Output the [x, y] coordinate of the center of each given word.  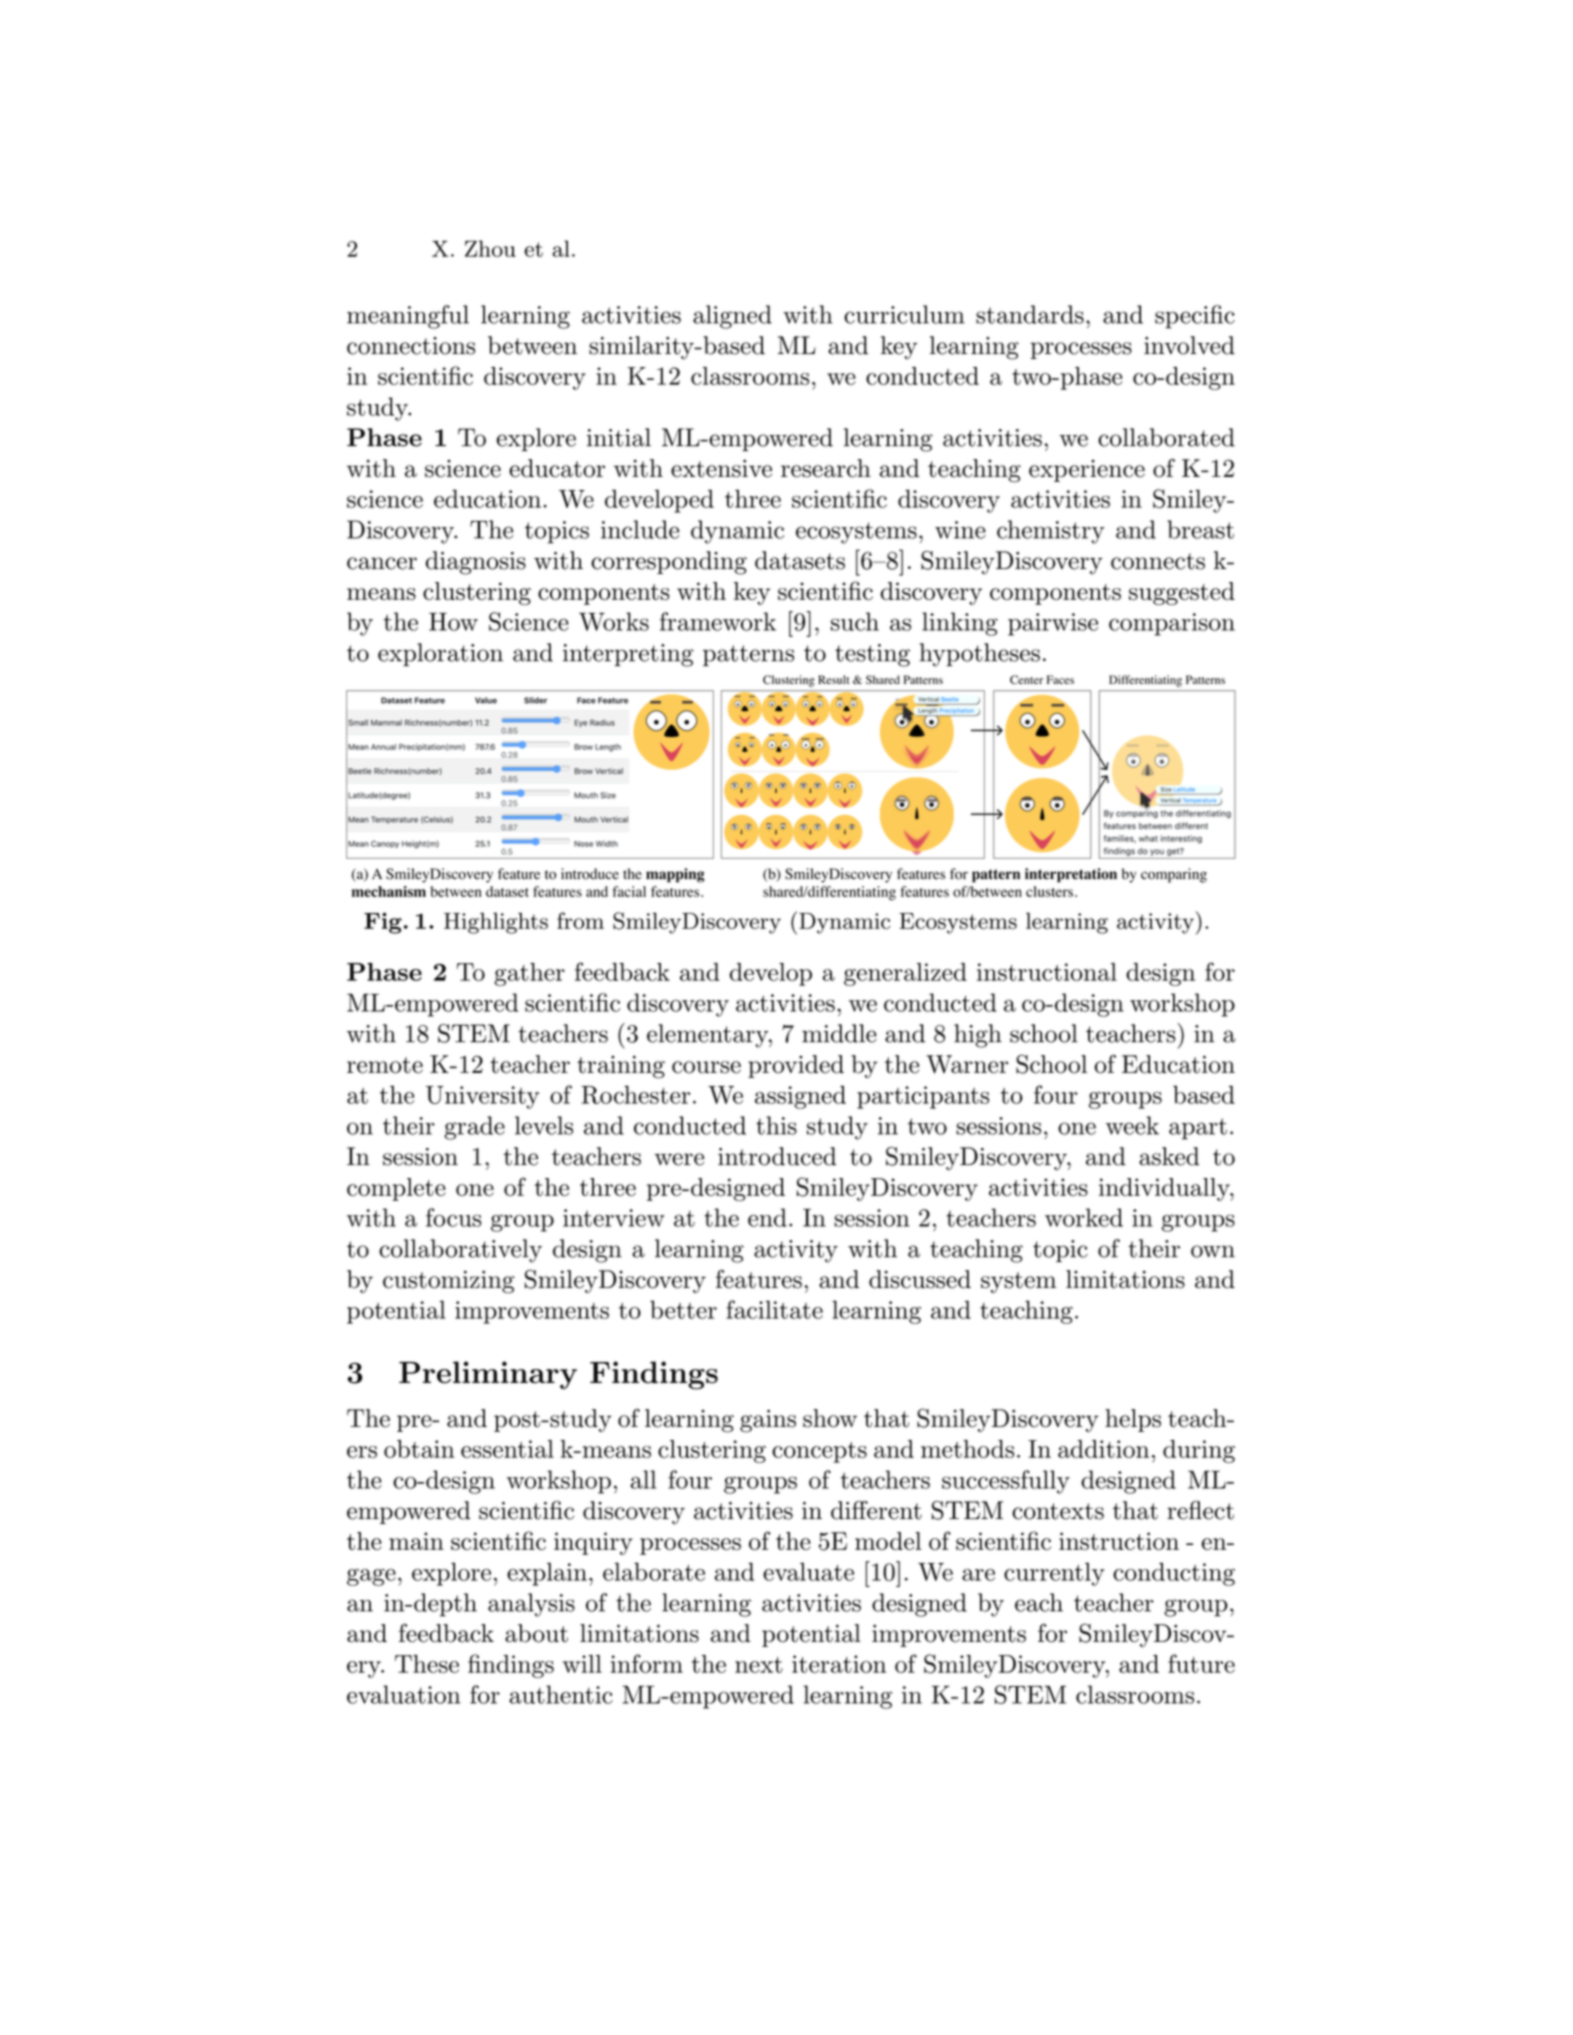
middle [839, 1033]
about [536, 1633]
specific [1195, 317]
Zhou [490, 248]
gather [529, 974]
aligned [732, 317]
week [1132, 1125]
